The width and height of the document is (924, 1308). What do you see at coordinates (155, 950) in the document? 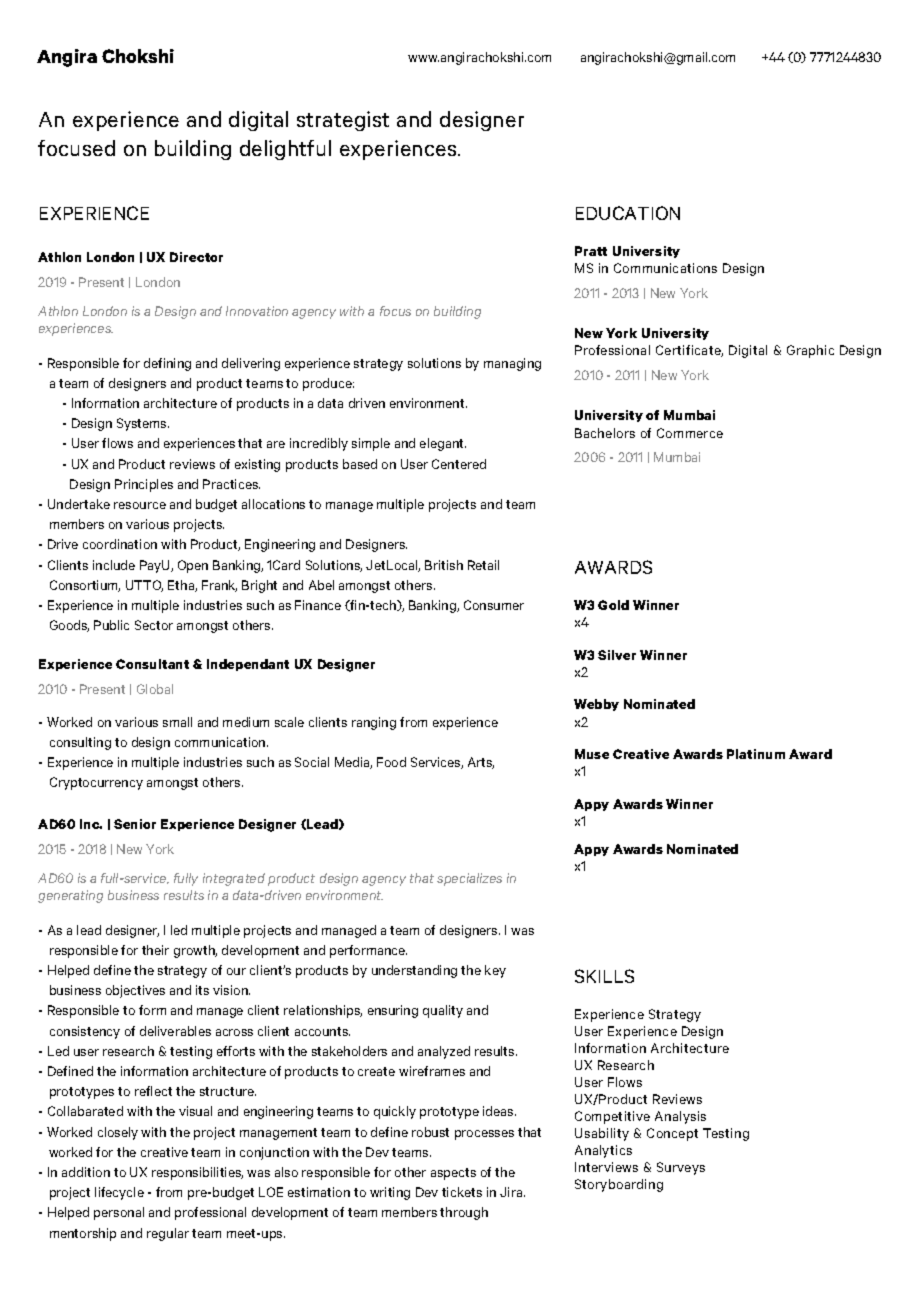
I see `their` at bounding box center [155, 950].
